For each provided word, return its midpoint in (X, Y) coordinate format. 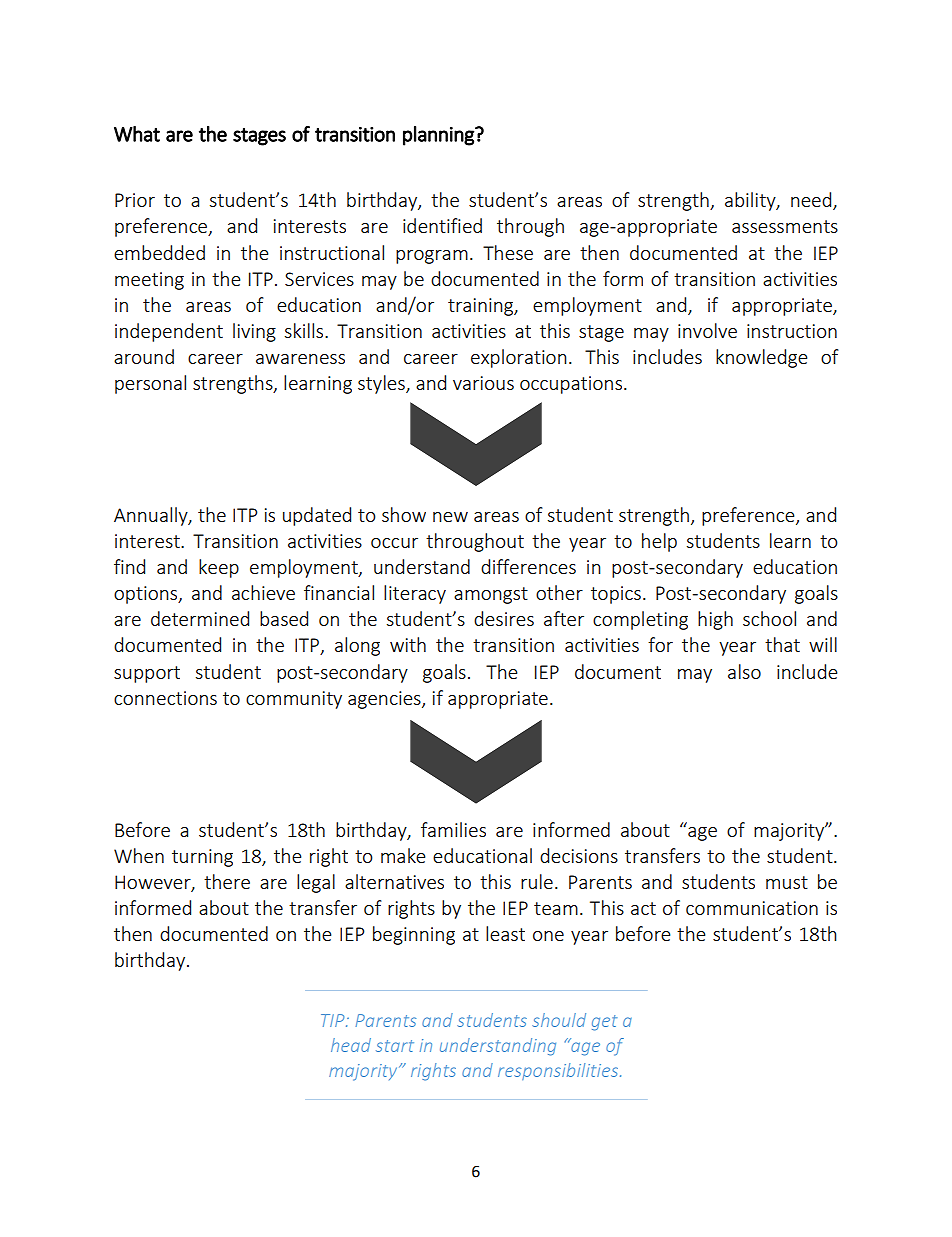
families (453, 829)
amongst (491, 595)
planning (439, 136)
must (787, 882)
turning (202, 858)
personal (150, 384)
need (812, 201)
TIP (334, 1020)
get (604, 1023)
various (483, 383)
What (137, 134)
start (395, 1046)
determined (200, 618)
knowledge (761, 358)
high (715, 620)
